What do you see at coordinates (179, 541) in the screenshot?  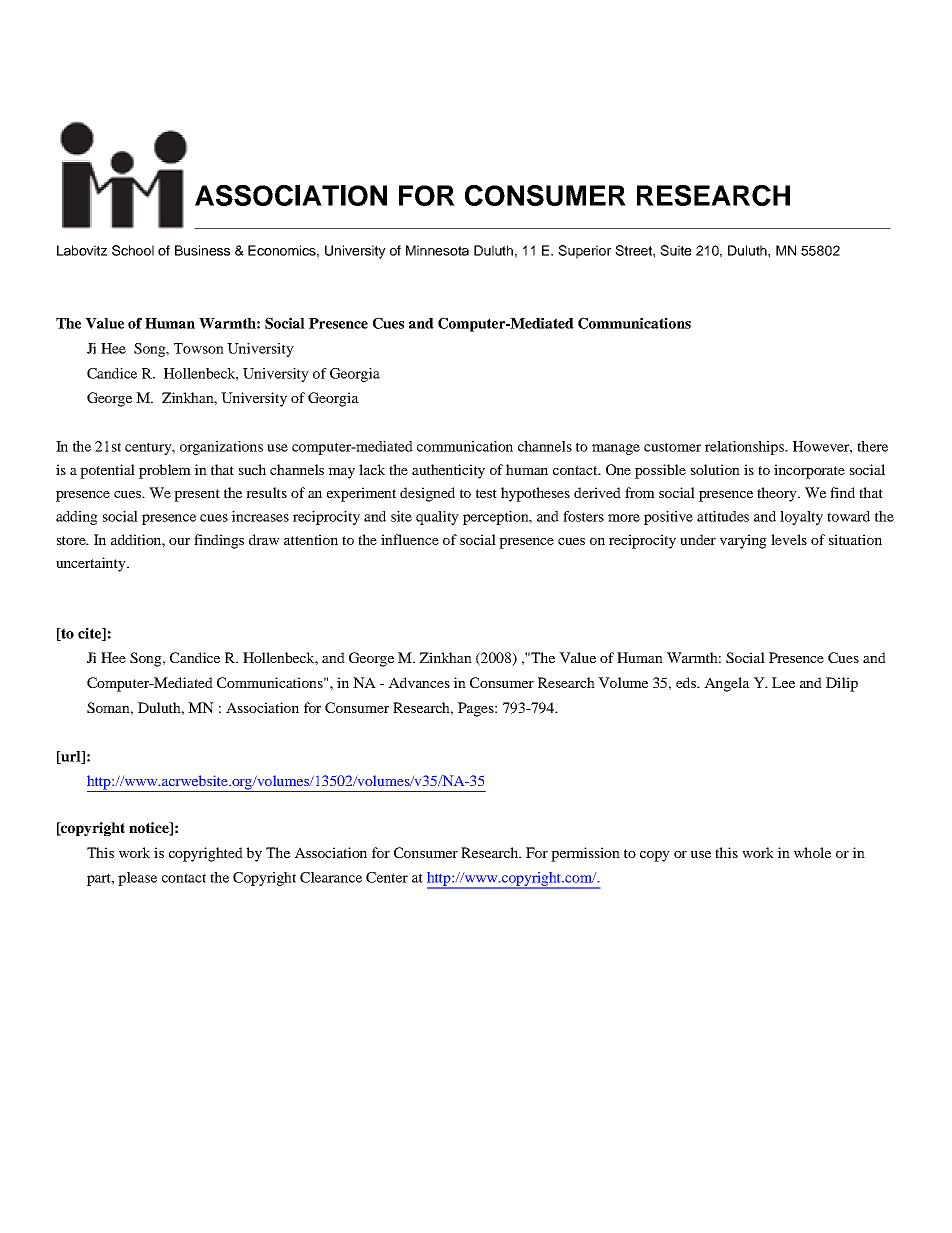 I see `our` at bounding box center [179, 541].
